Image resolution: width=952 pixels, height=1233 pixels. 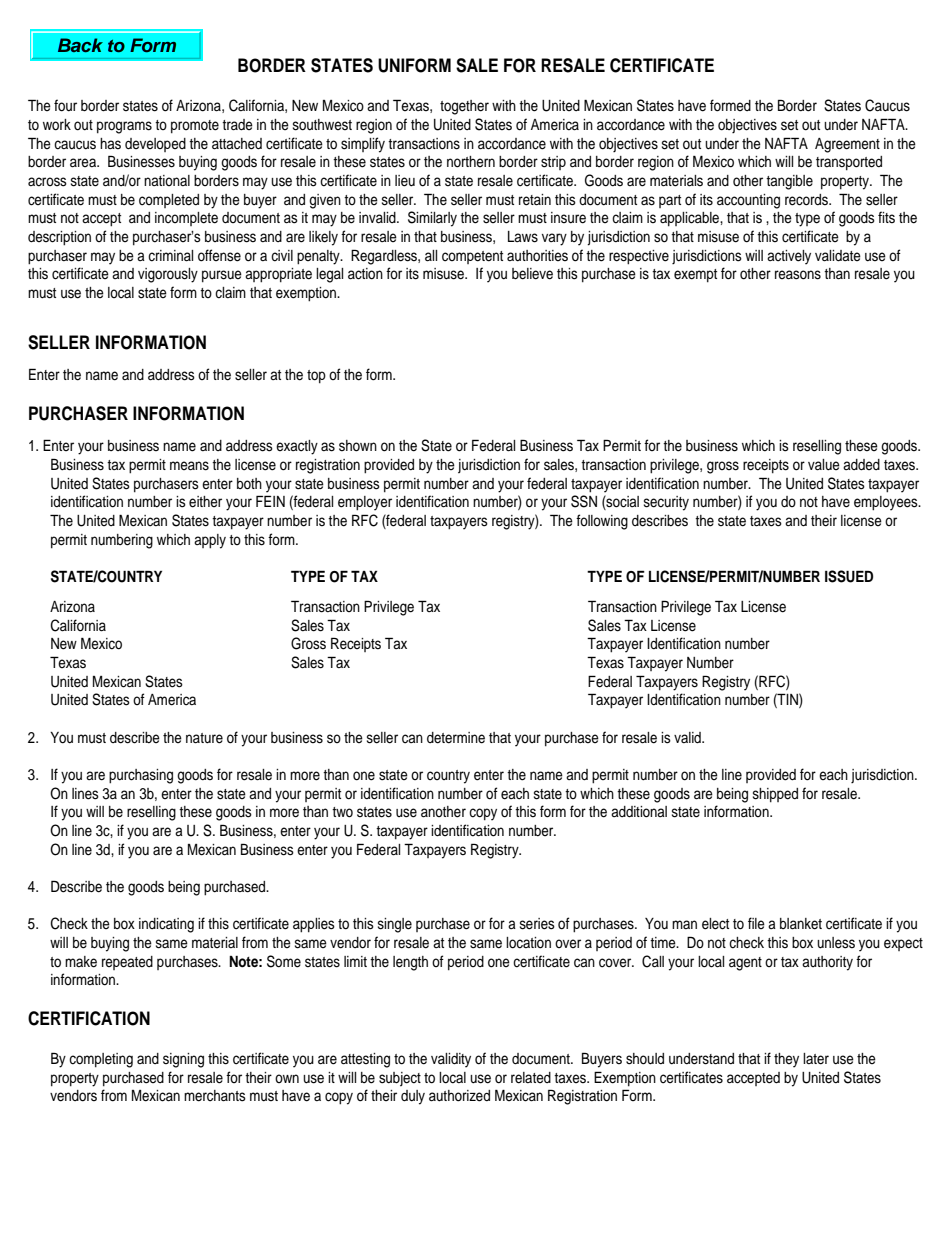 What do you see at coordinates (155, 145) in the page?
I see `developed` at bounding box center [155, 145].
